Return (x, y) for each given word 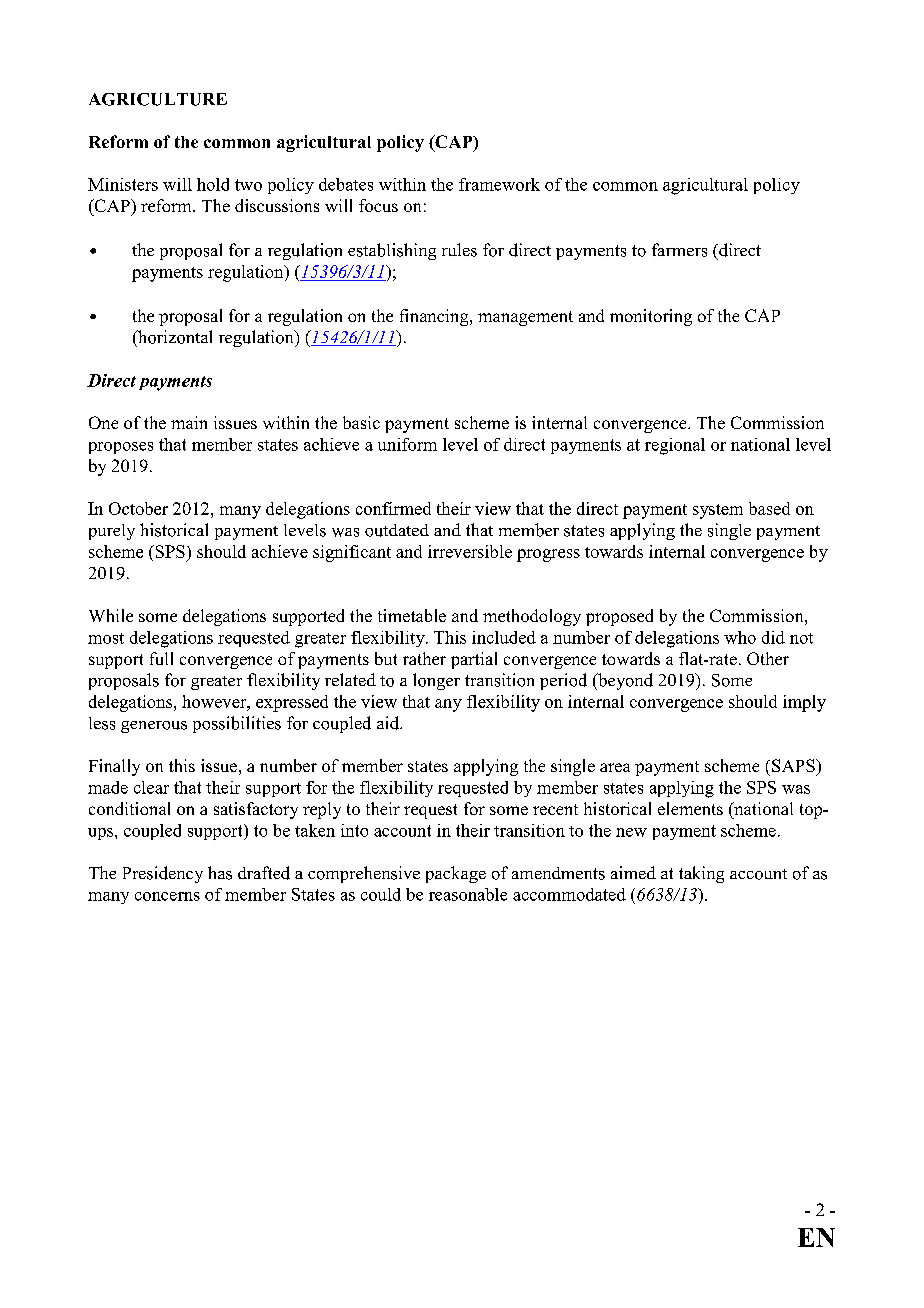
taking (701, 874)
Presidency (163, 874)
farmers (679, 250)
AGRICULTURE (158, 99)
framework (499, 184)
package (456, 874)
